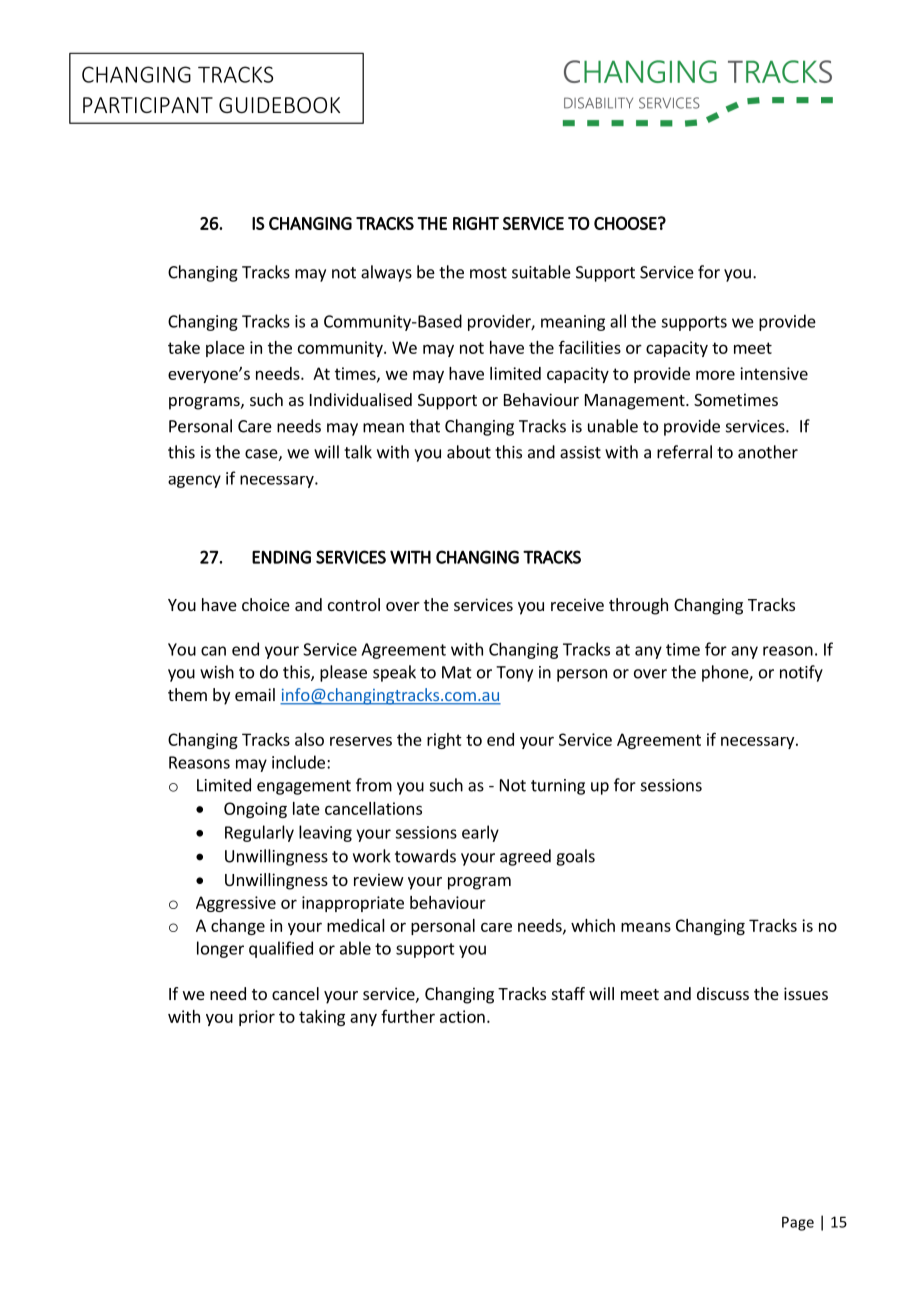  What do you see at coordinates (575, 857) in the page?
I see `goals` at bounding box center [575, 857].
